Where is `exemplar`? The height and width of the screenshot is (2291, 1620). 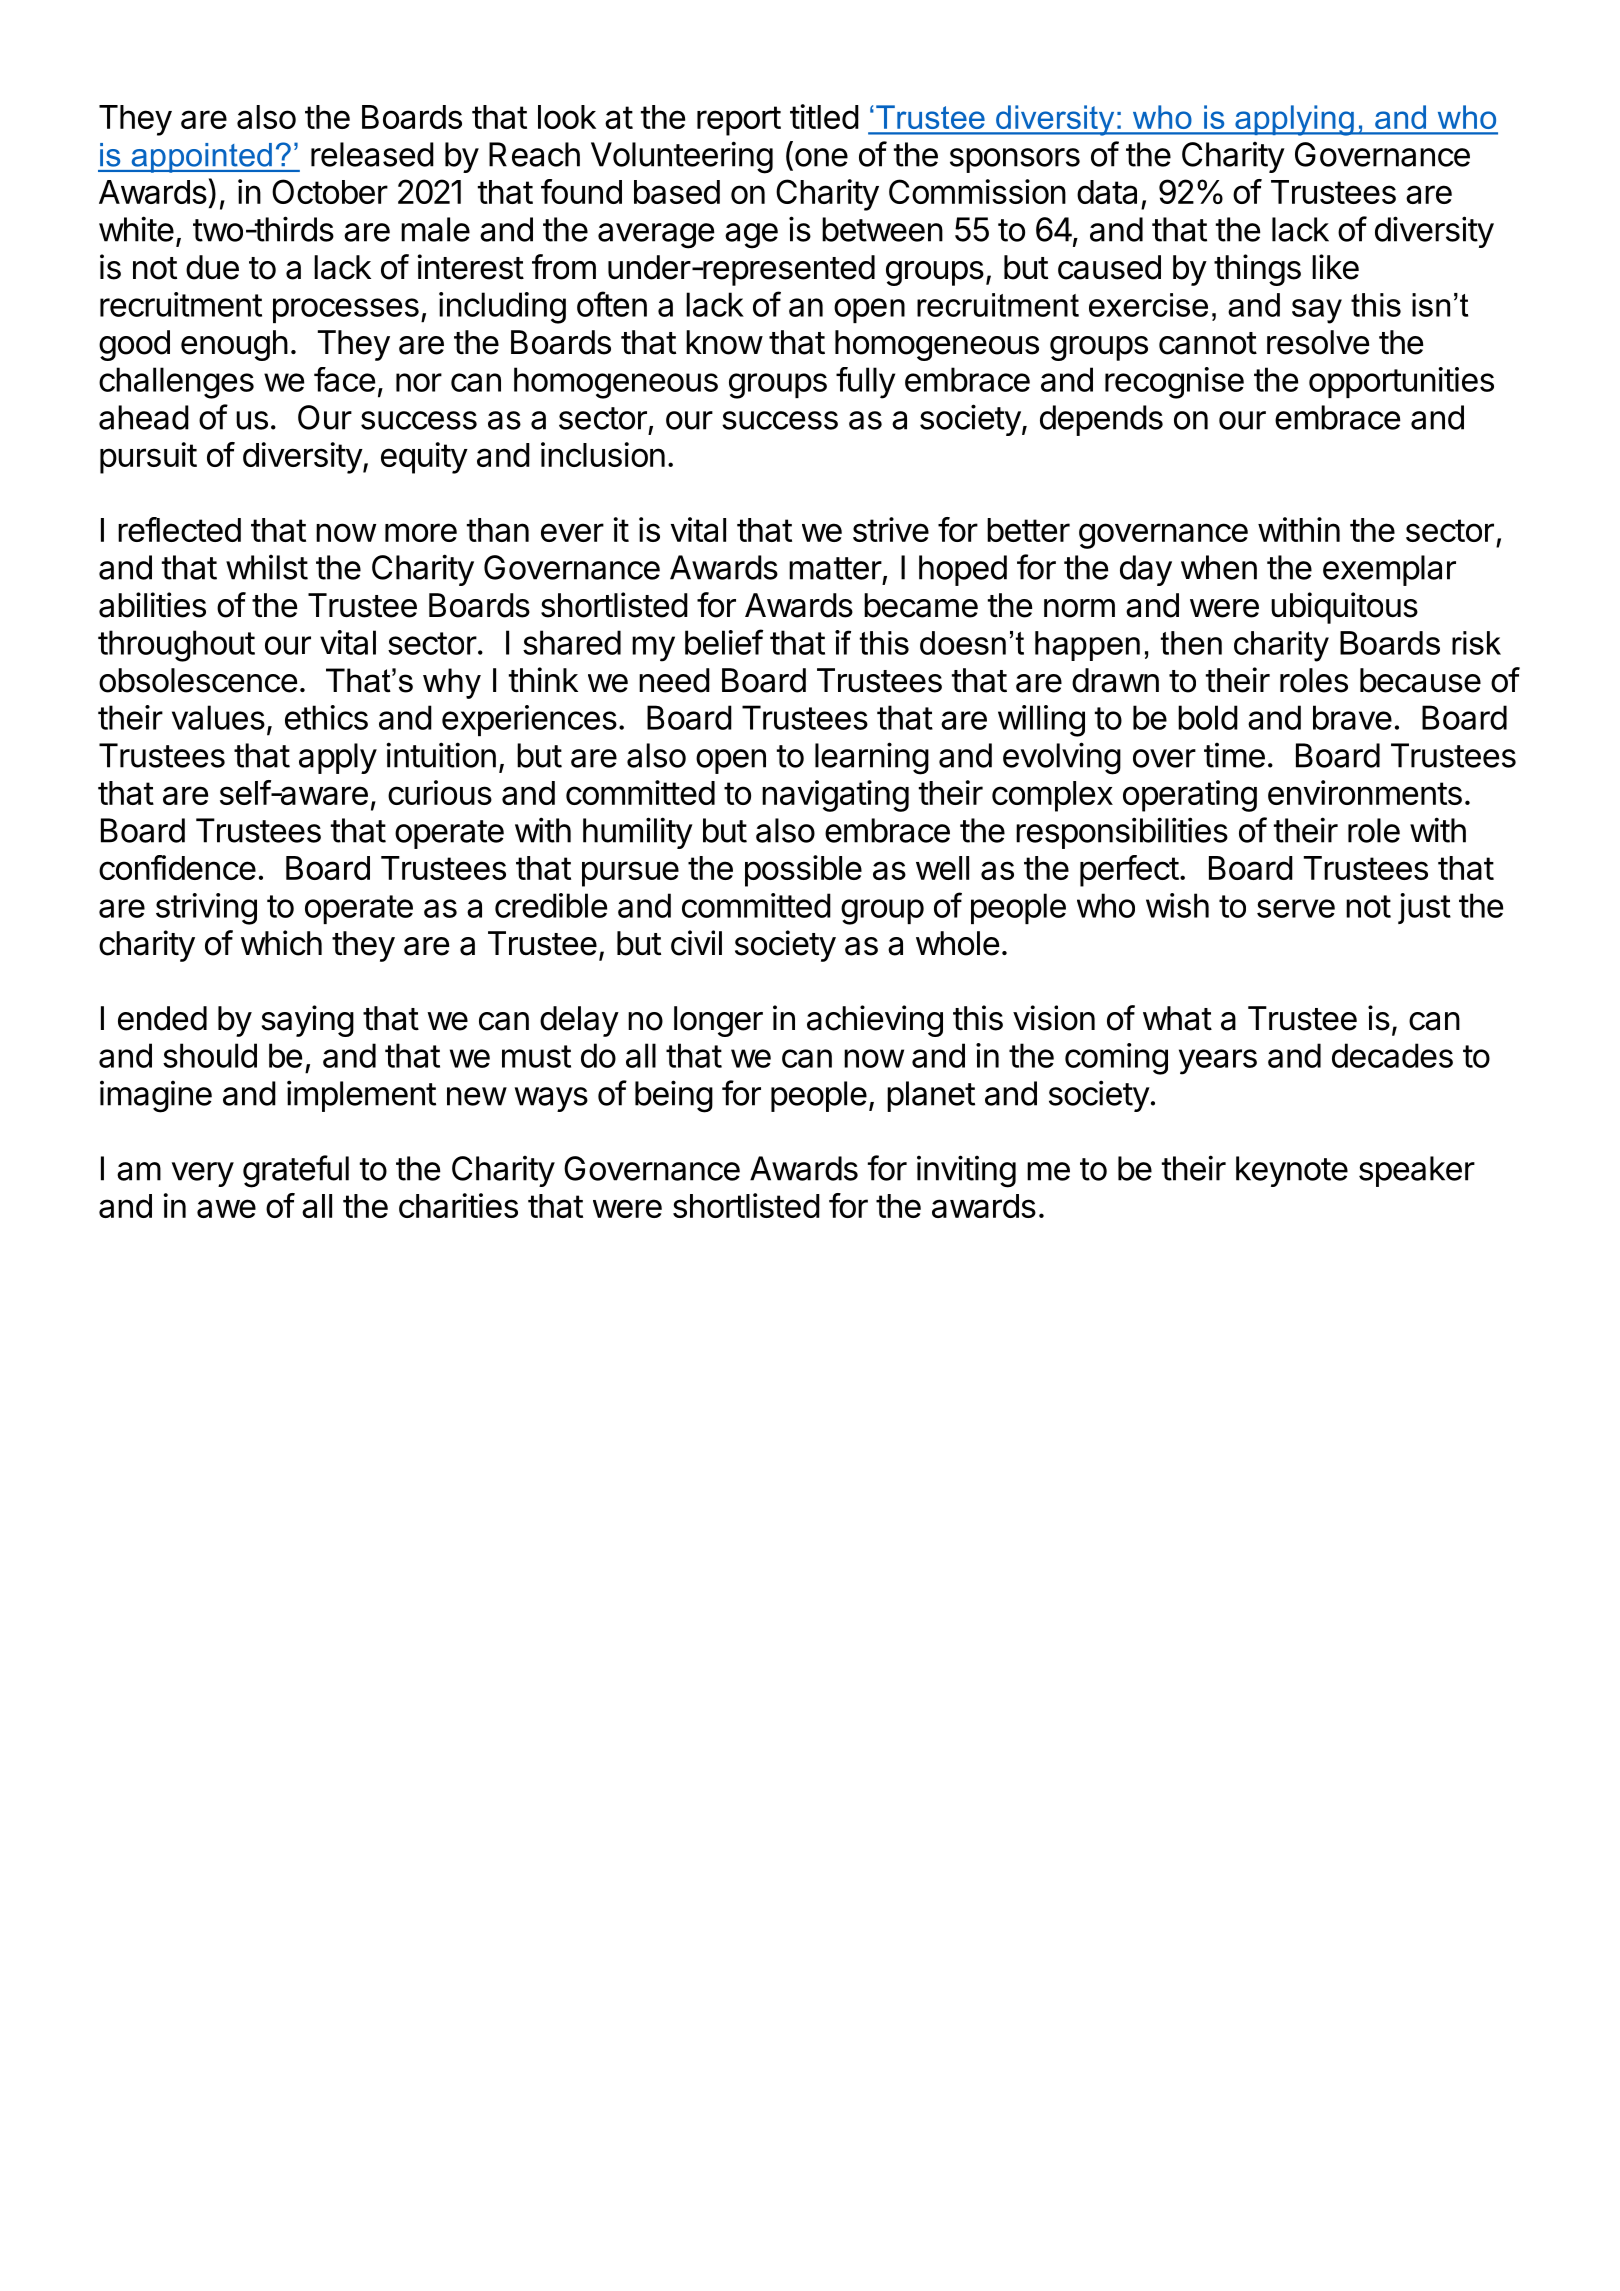
exemplar is located at coordinates (1389, 570).
